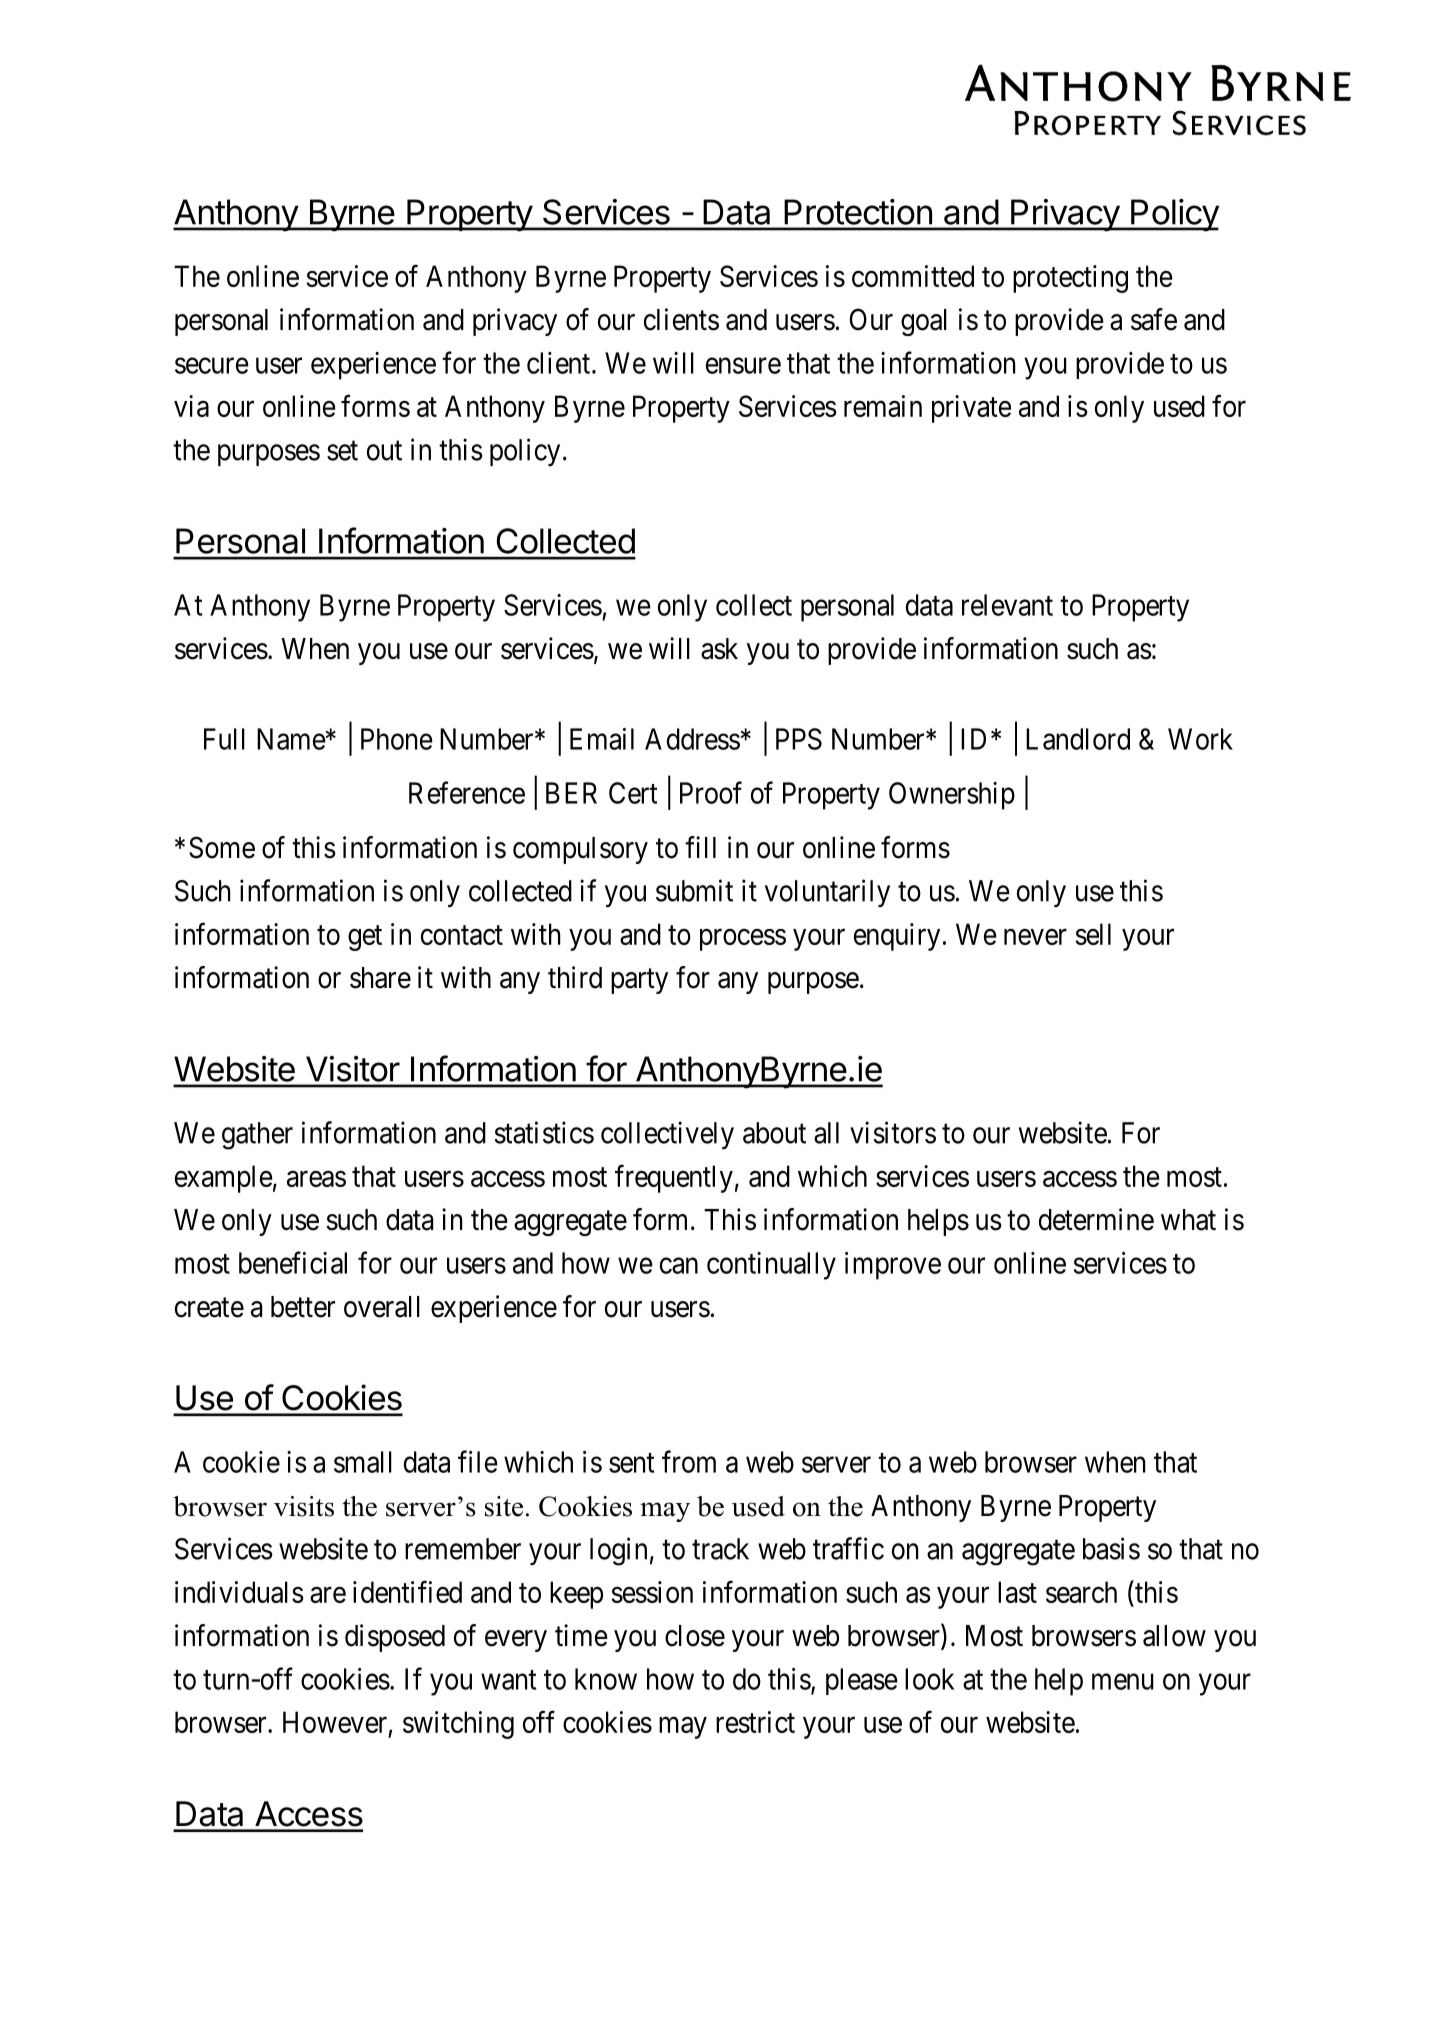  I want to click on party, so click(639, 981).
